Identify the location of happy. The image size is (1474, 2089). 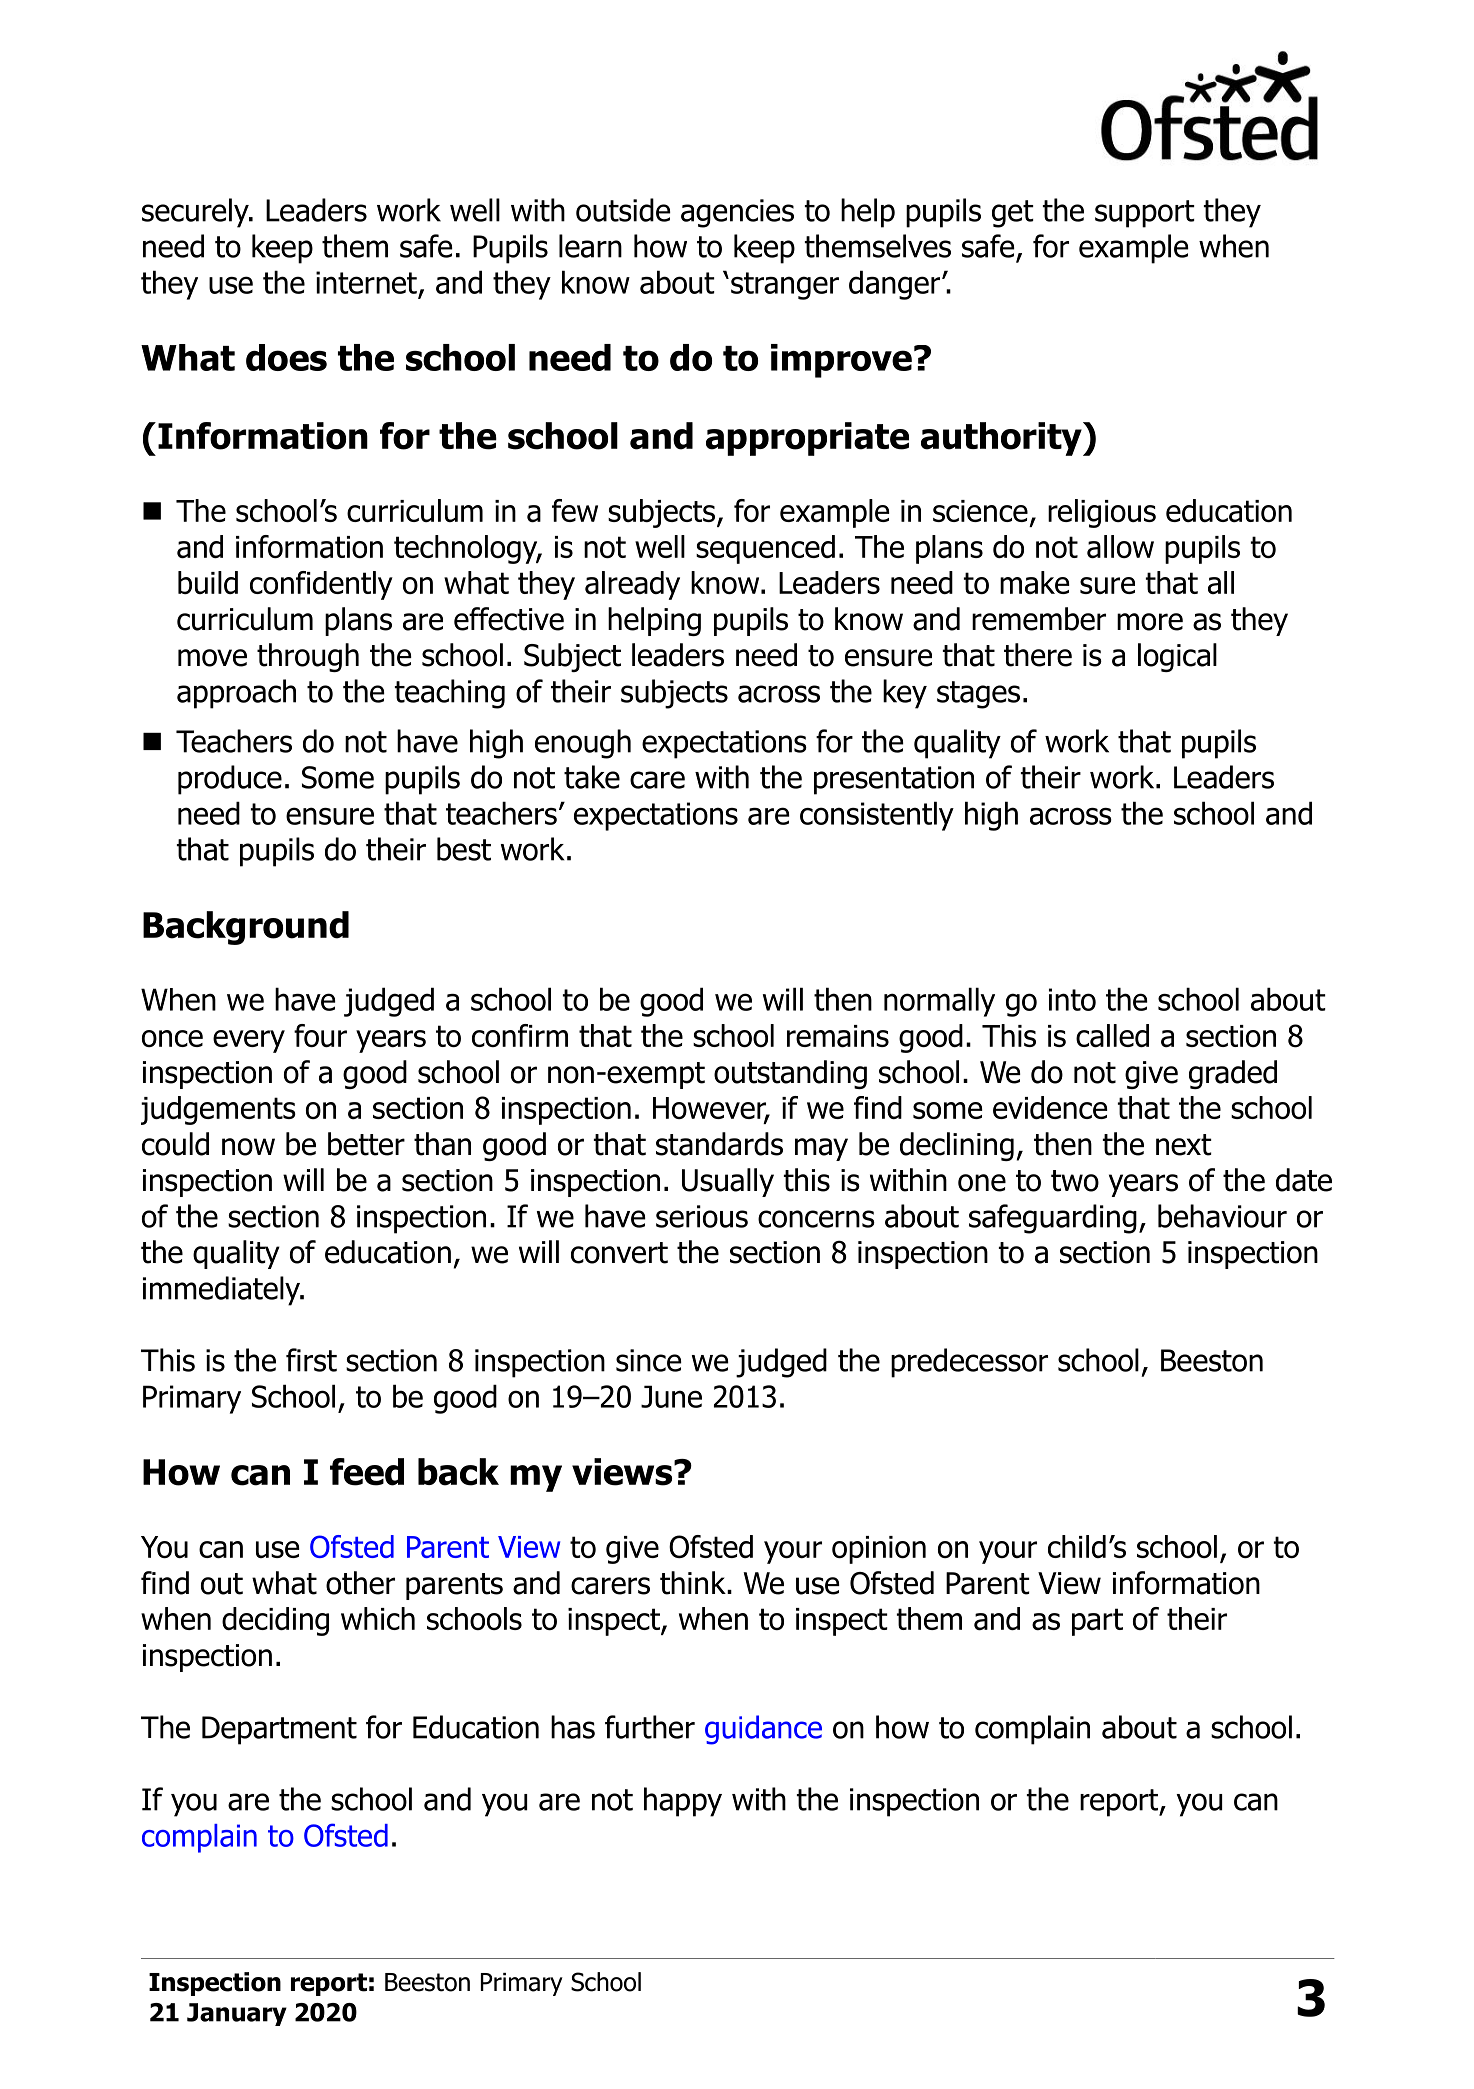
(683, 1802).
